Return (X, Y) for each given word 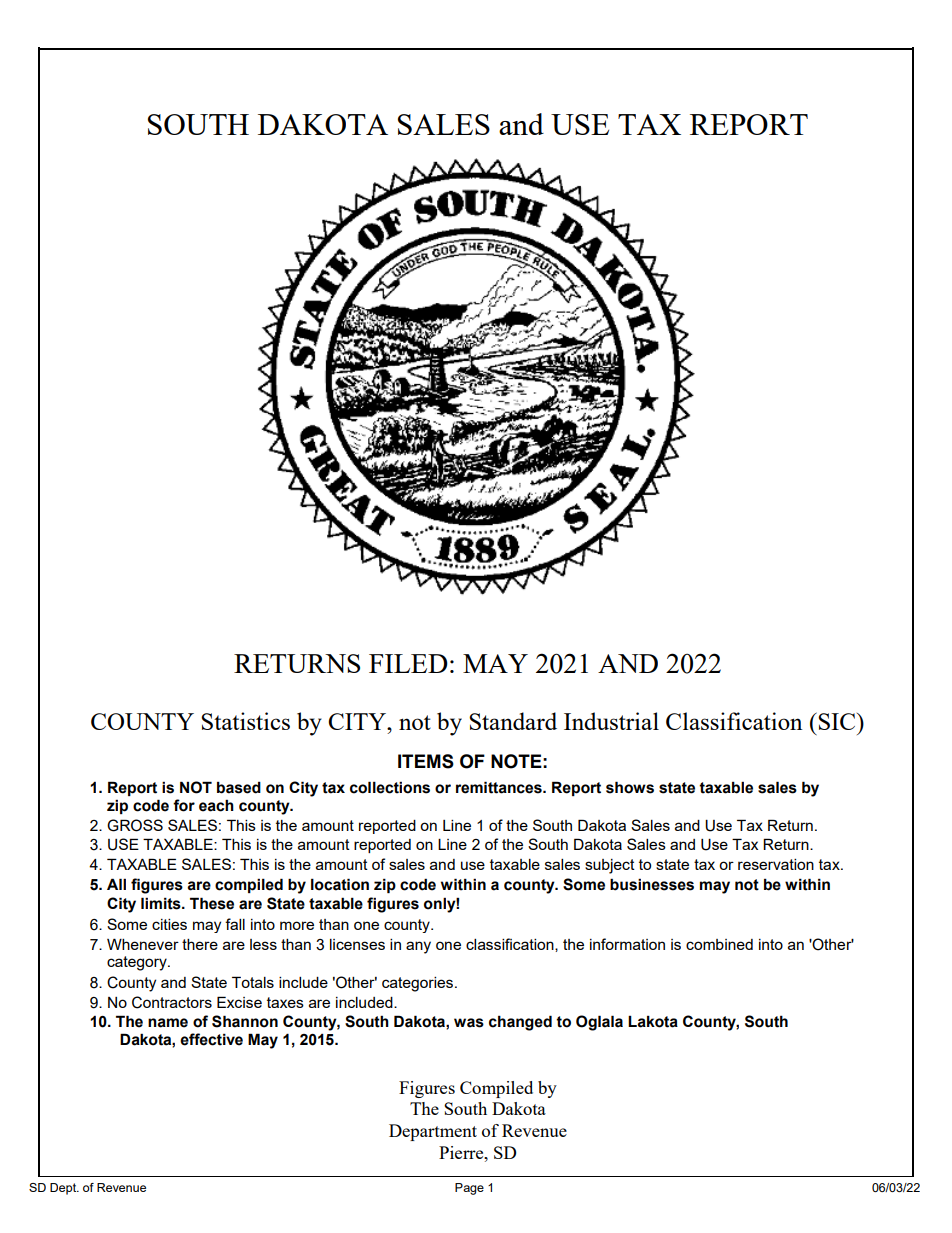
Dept (64, 1189)
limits (162, 903)
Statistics (245, 721)
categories (419, 984)
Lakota (653, 1021)
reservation (776, 864)
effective (211, 1039)
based (239, 787)
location (340, 884)
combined (719, 944)
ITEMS (426, 761)
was (469, 1023)
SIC (837, 721)
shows (630, 787)
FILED (408, 663)
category (138, 963)
